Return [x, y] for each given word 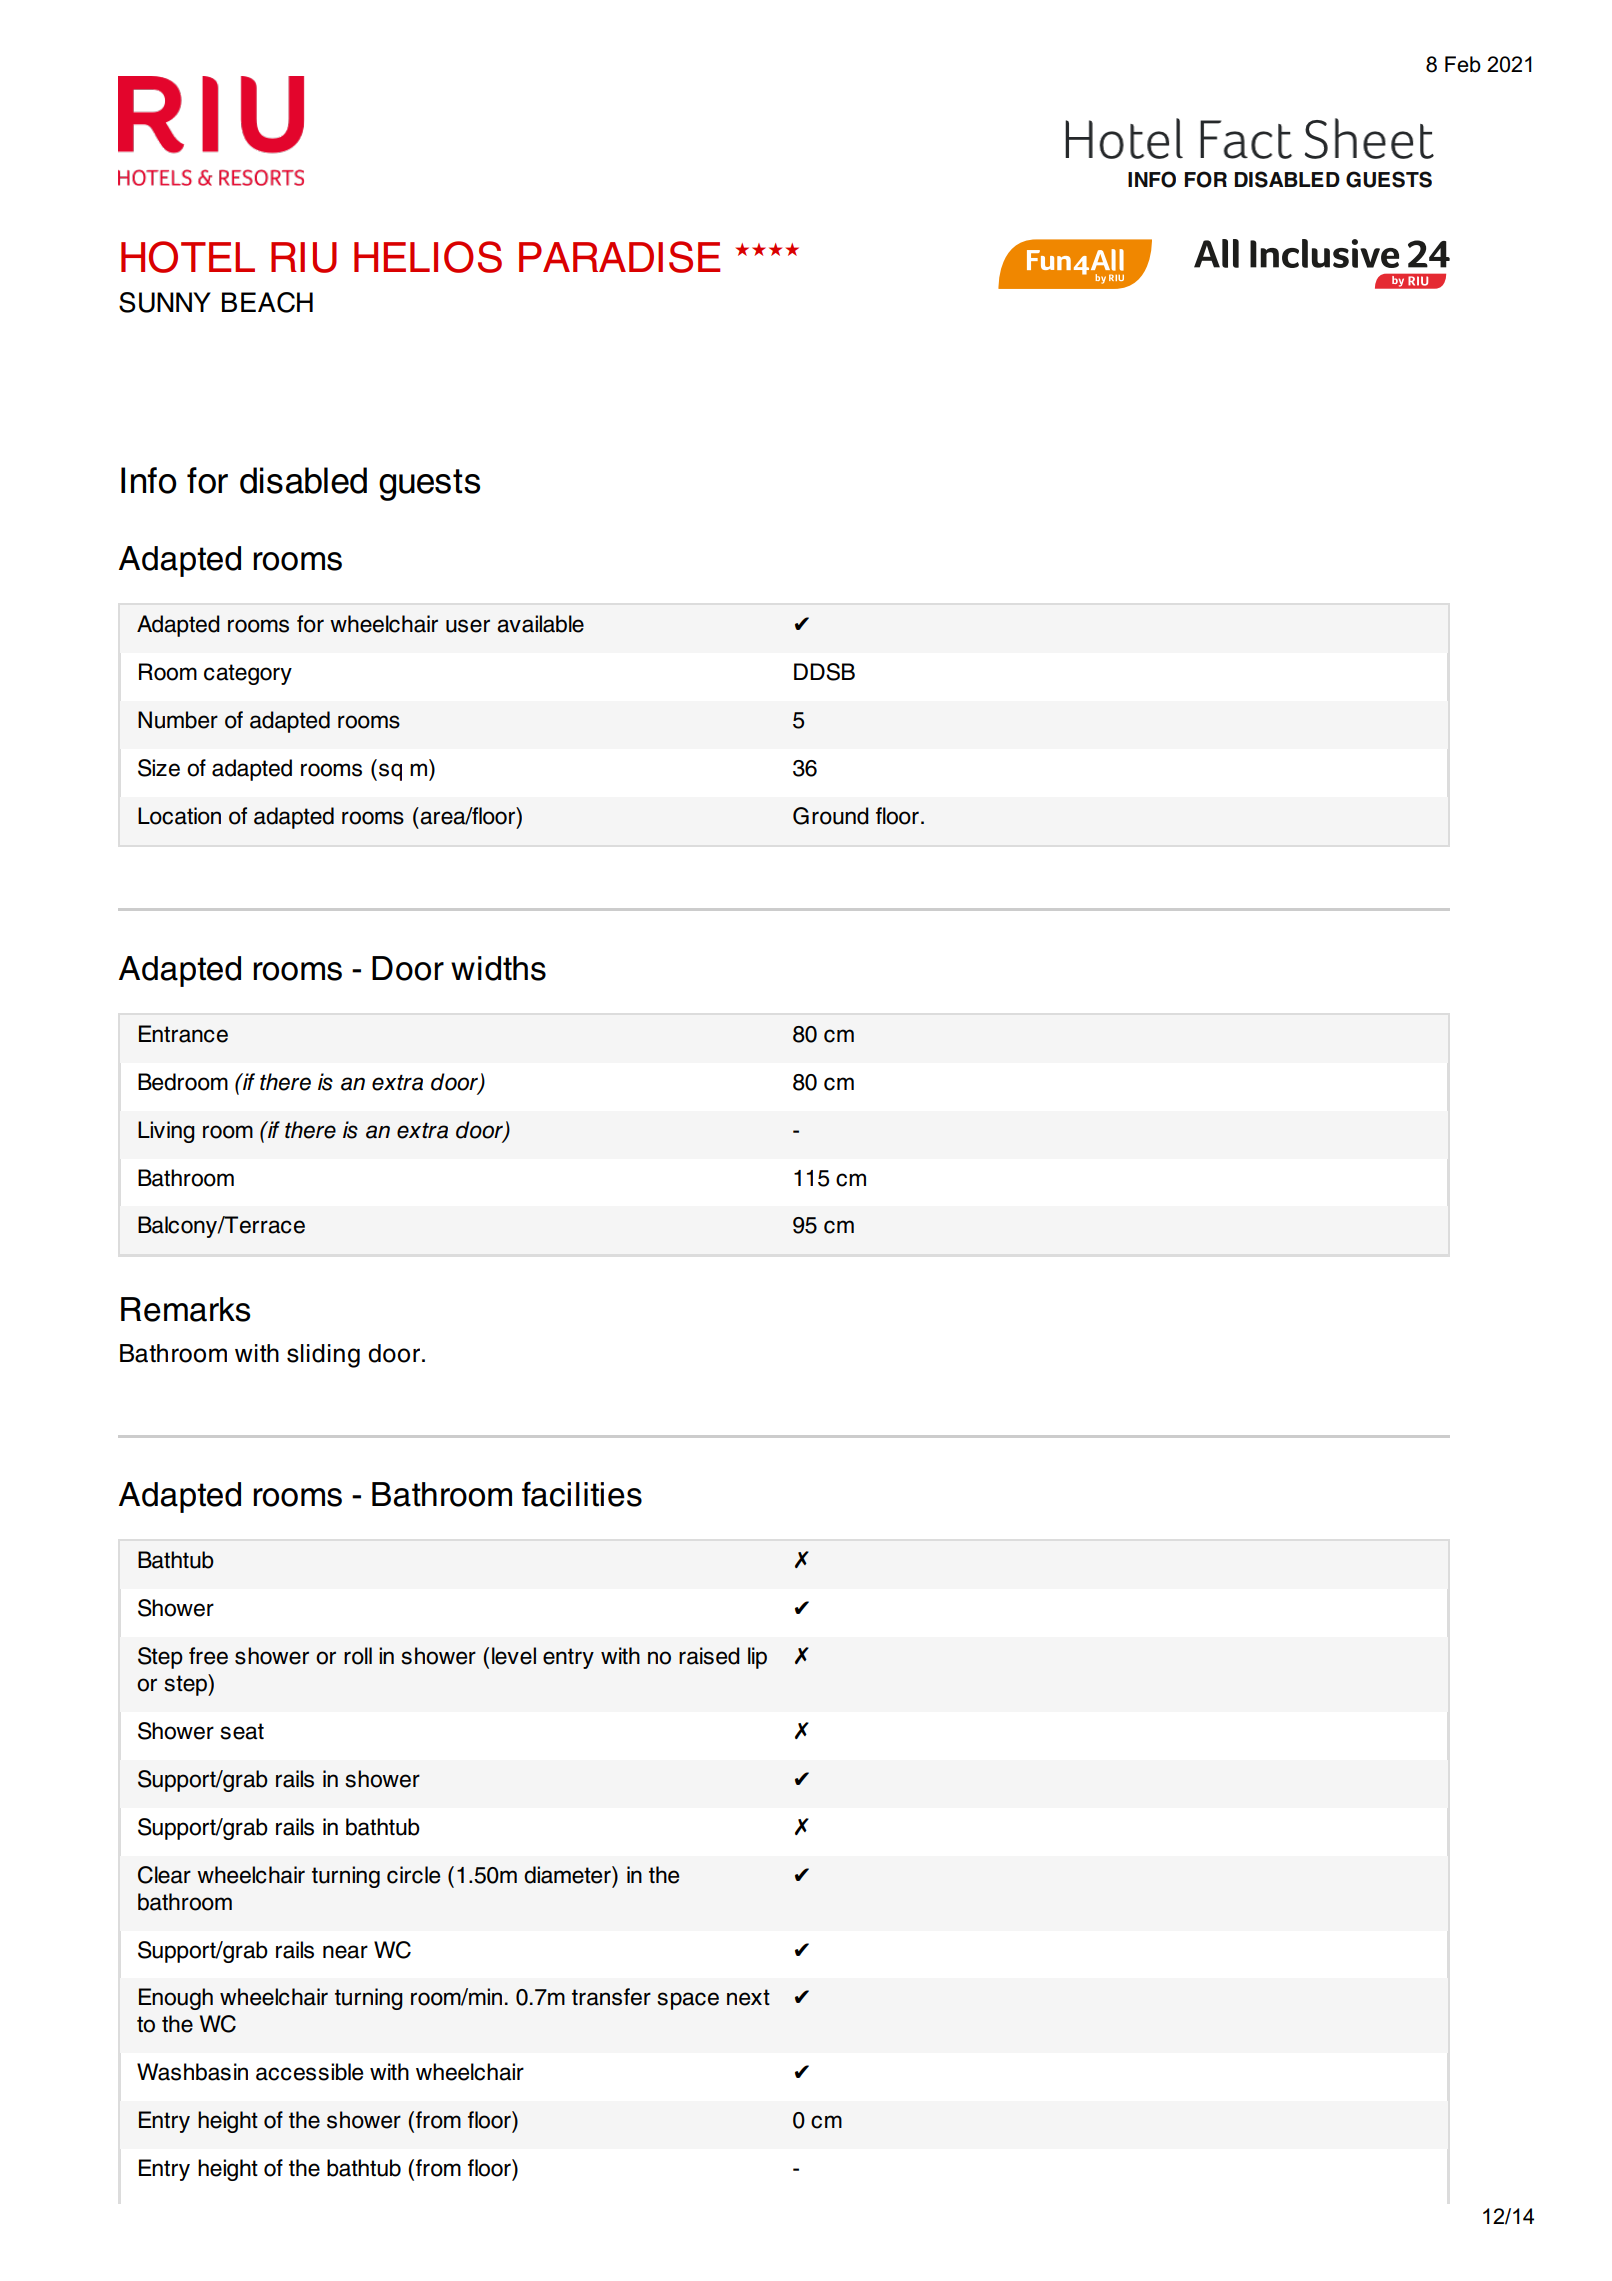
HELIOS [428, 257]
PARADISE [619, 257]
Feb [1463, 64]
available [540, 624]
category [248, 674]
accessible [309, 2072]
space [688, 2001]
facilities [582, 1494]
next [748, 1997]
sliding [323, 1356]
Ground [831, 816]
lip [757, 1658]
